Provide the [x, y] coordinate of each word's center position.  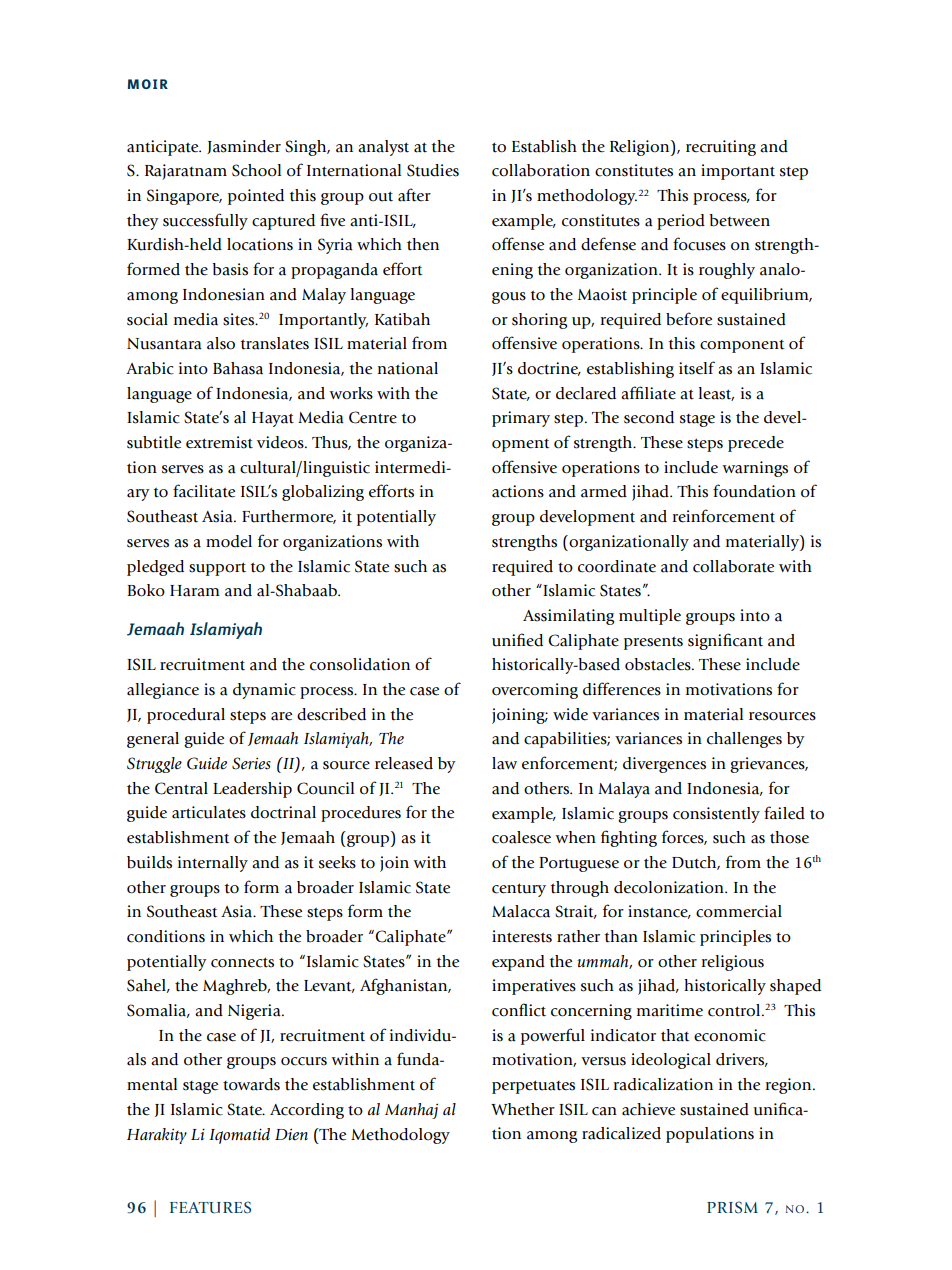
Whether [523, 1109]
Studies [433, 170]
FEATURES [210, 1207]
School [256, 170]
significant [725, 641]
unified [517, 640]
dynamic [264, 691]
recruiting [721, 148]
